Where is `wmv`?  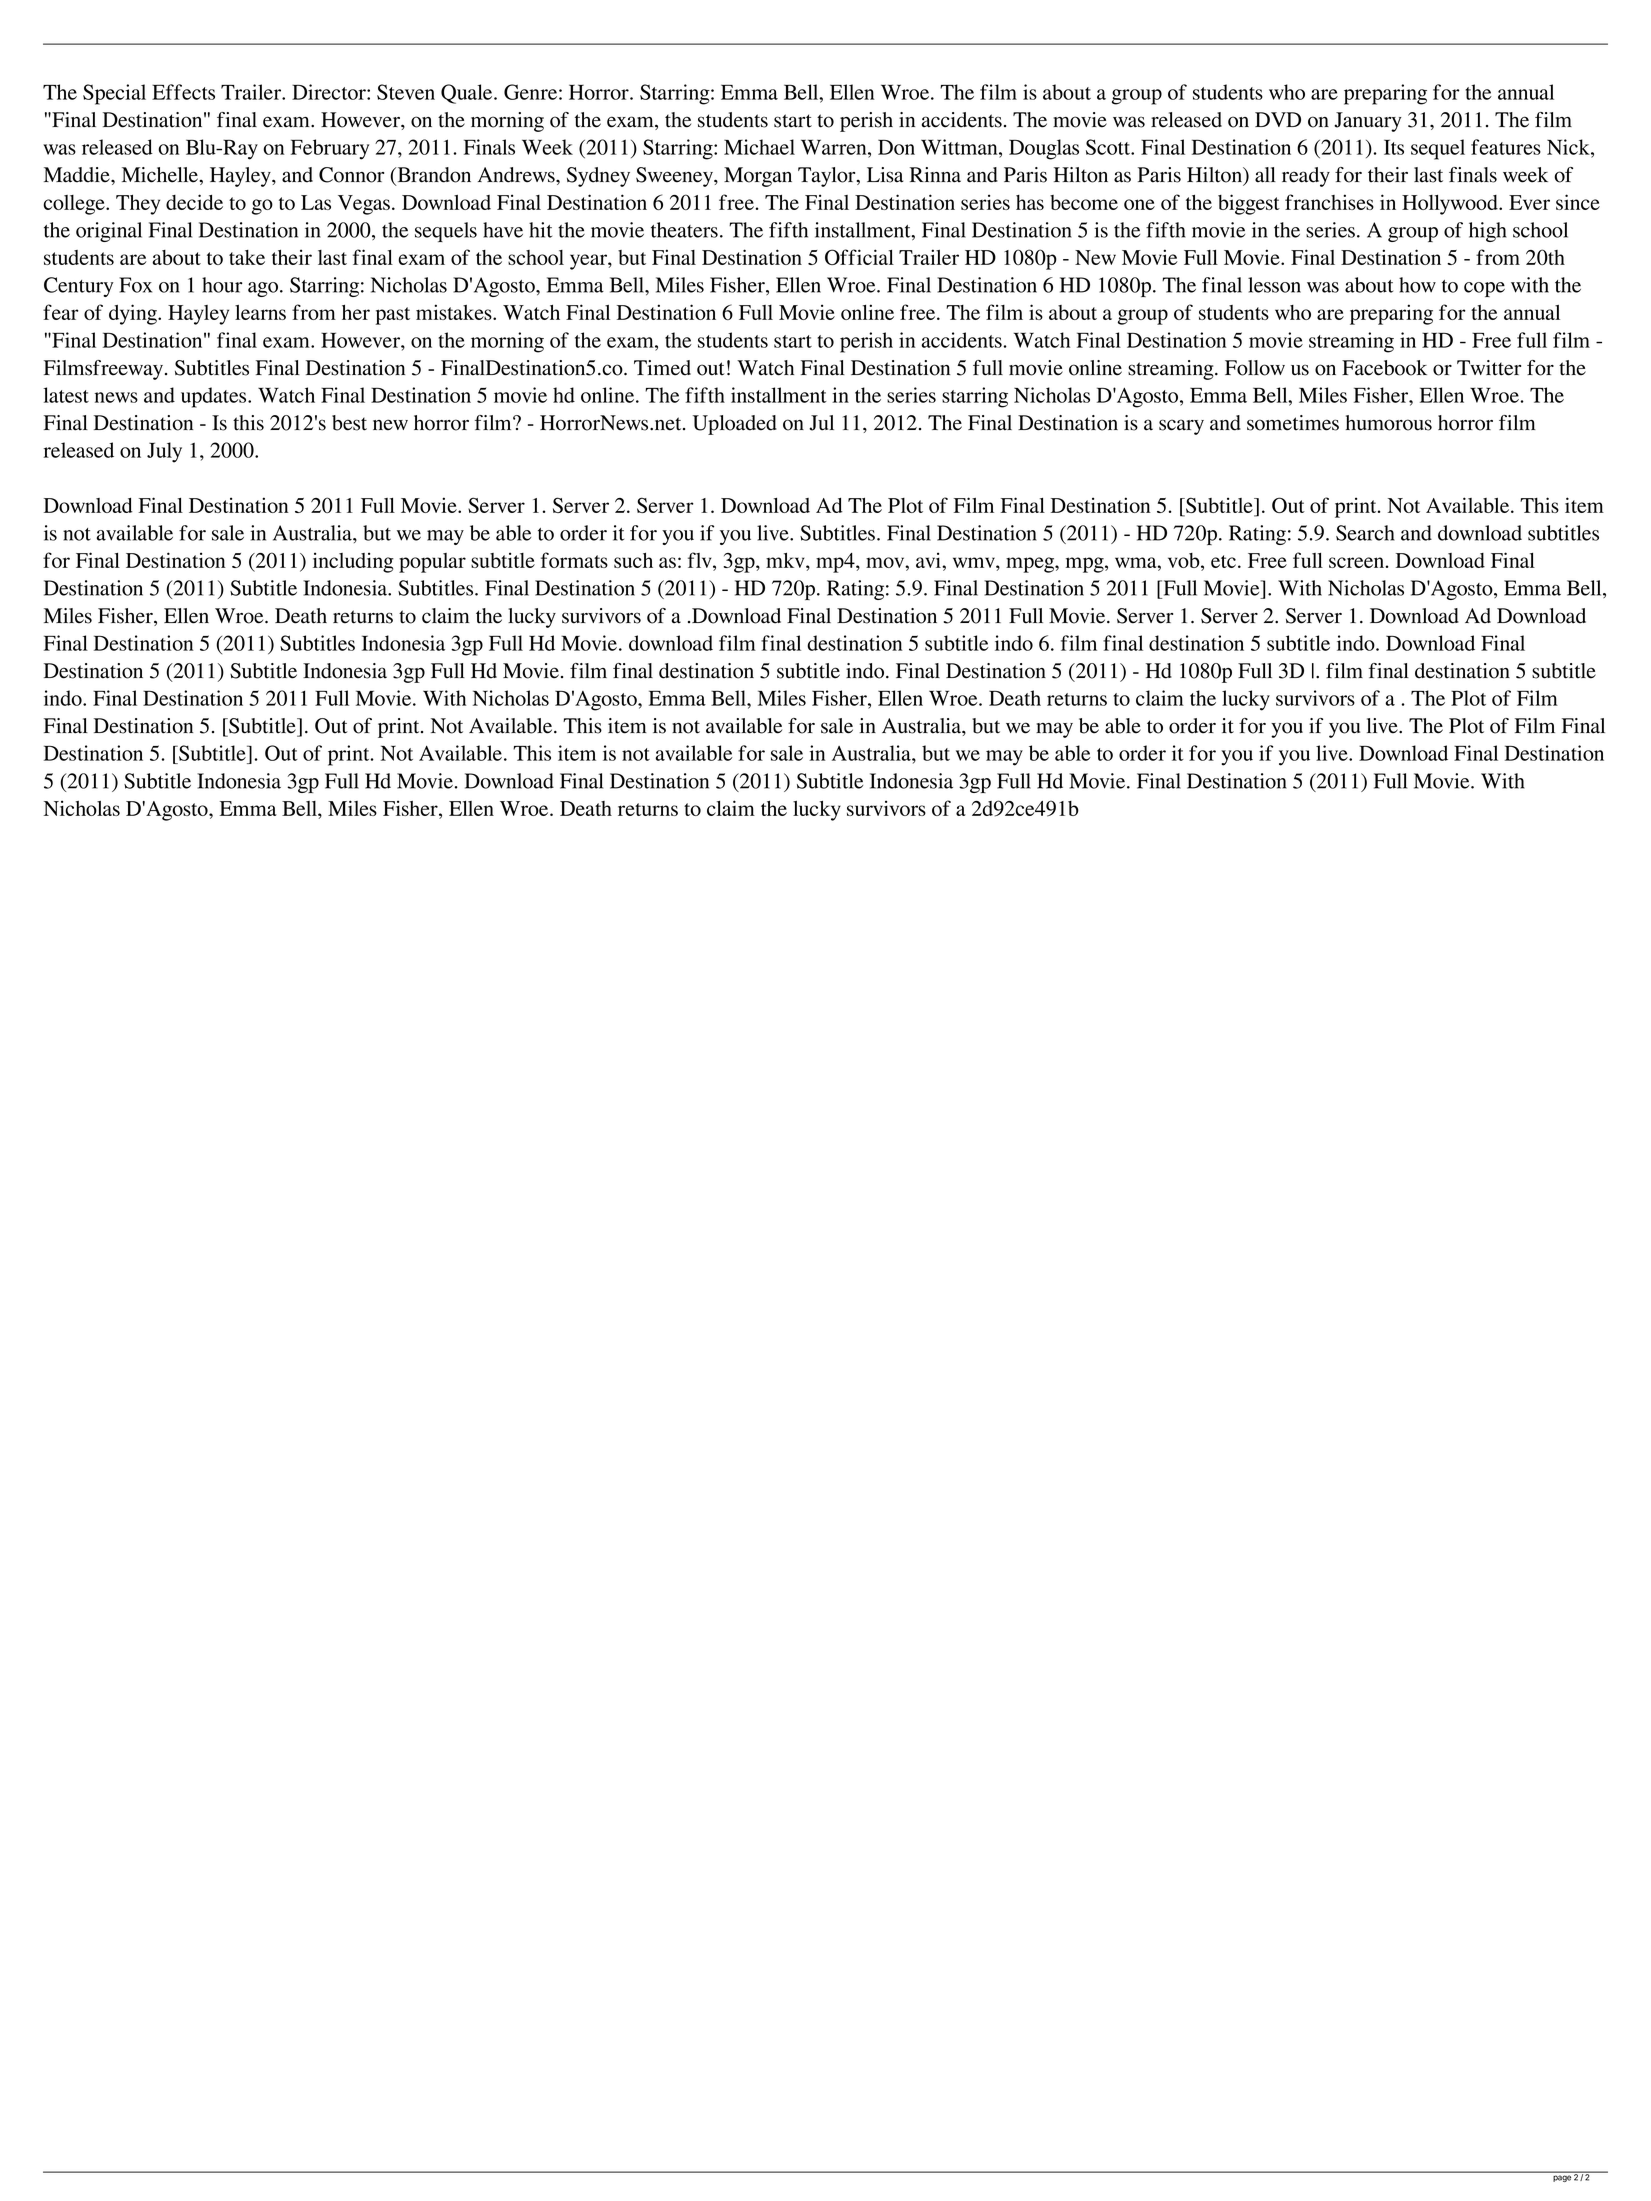 wmv is located at coordinates (975, 562).
